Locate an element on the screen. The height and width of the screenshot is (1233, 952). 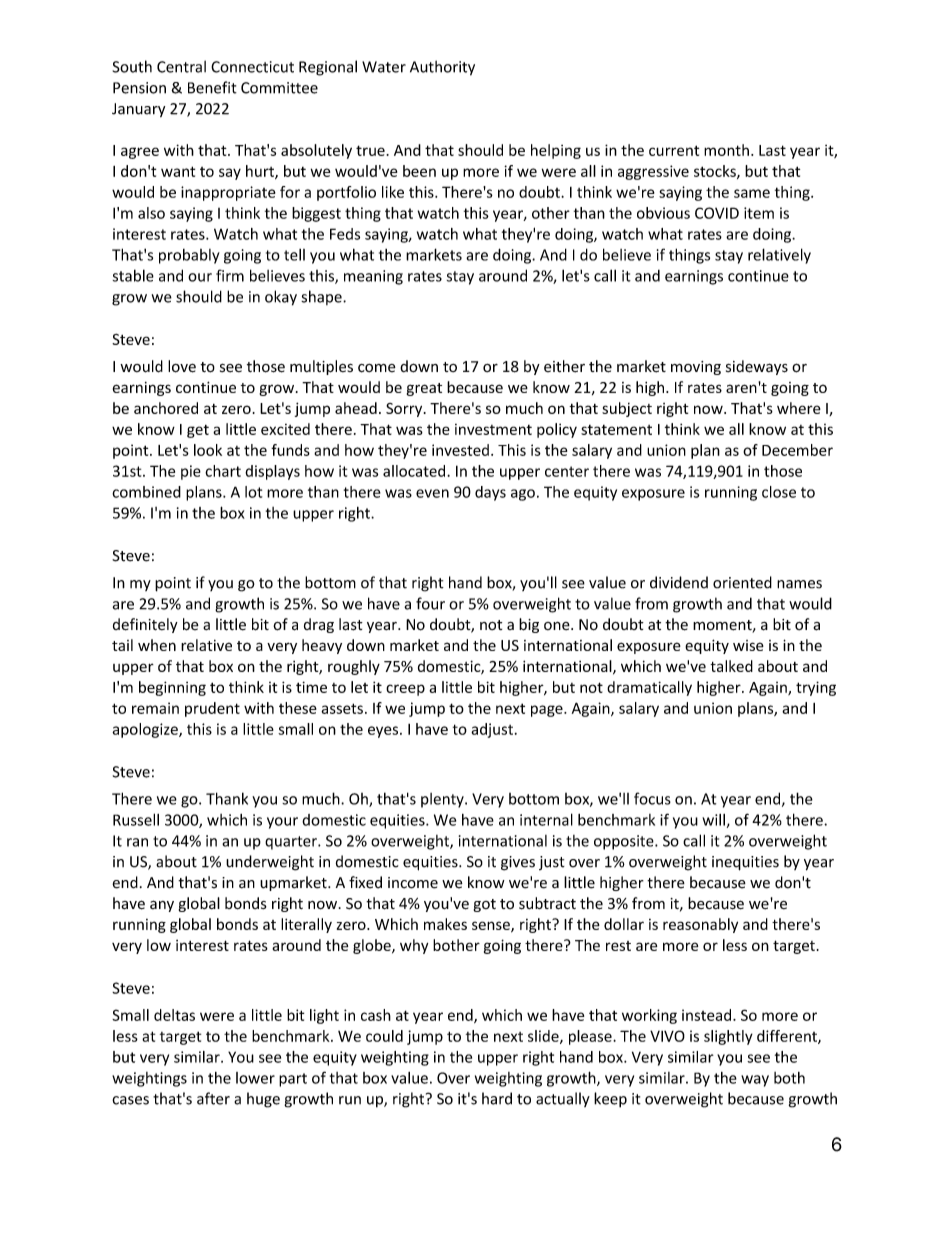
Russell is located at coordinates (136, 819).
